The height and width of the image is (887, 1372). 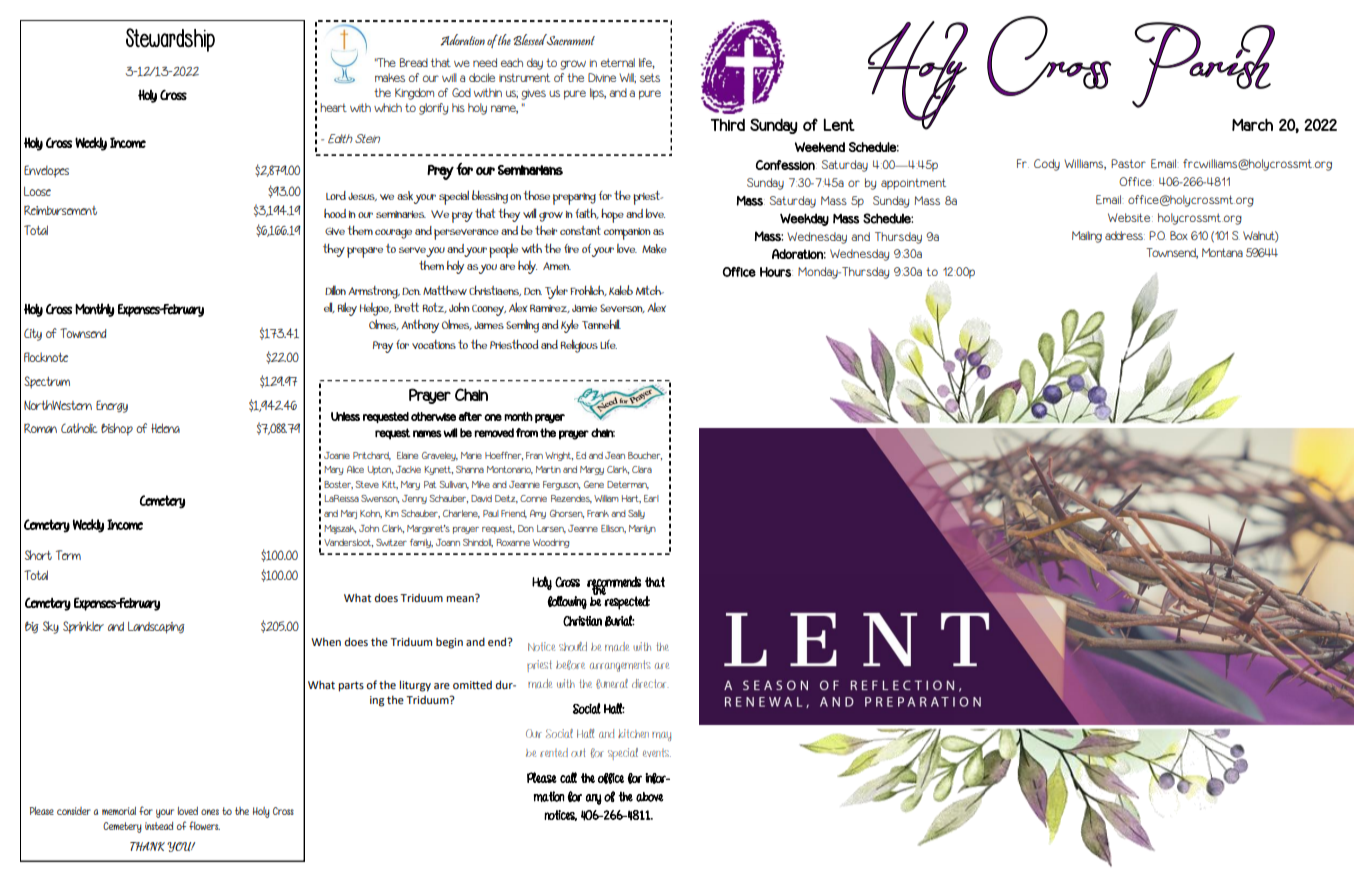 I want to click on Helena, so click(x=165, y=428).
